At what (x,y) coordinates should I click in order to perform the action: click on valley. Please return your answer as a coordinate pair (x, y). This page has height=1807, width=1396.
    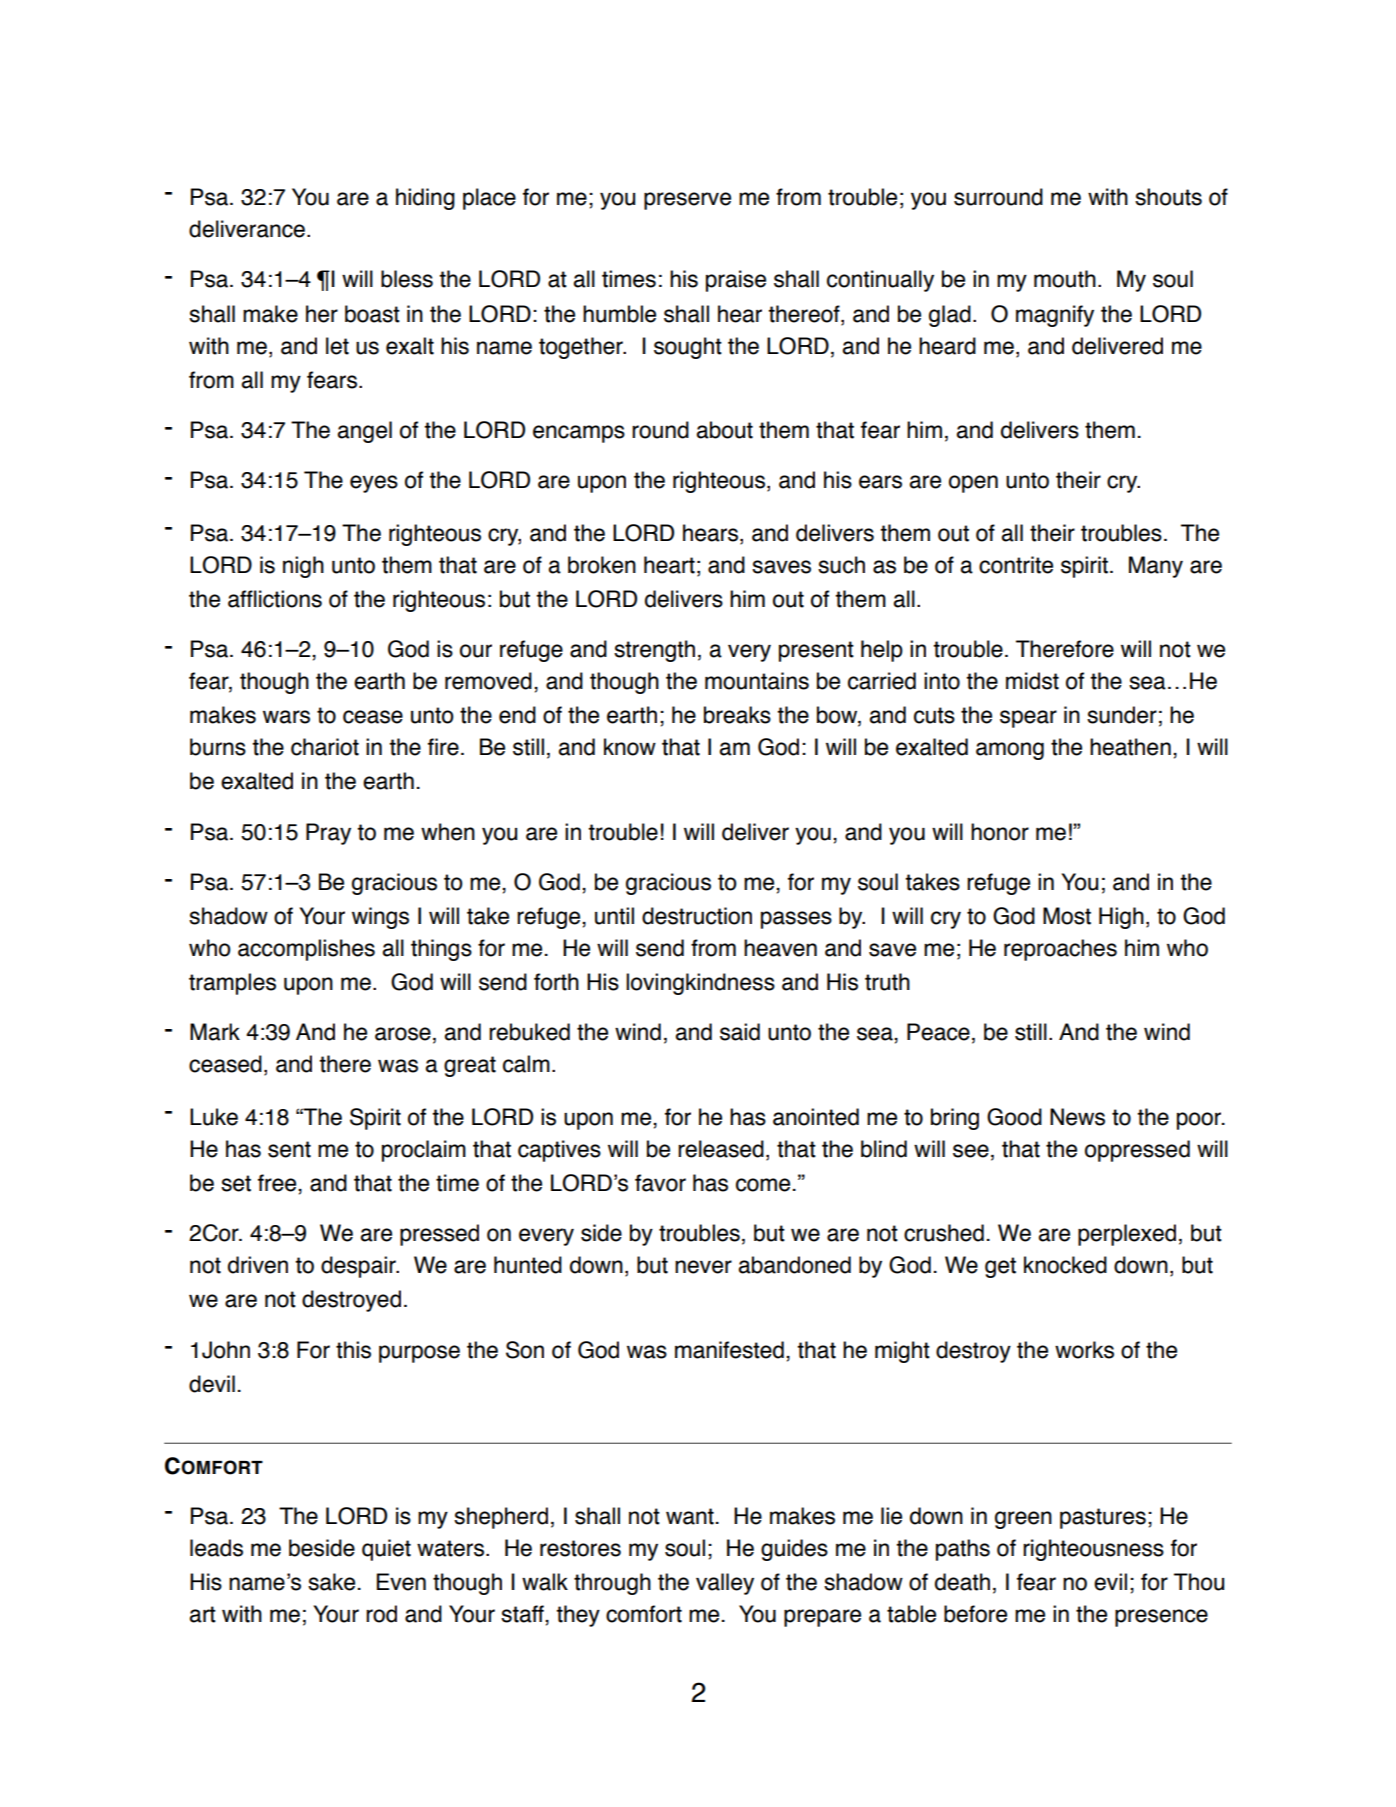
    Looking at the image, I should click on (725, 1584).
